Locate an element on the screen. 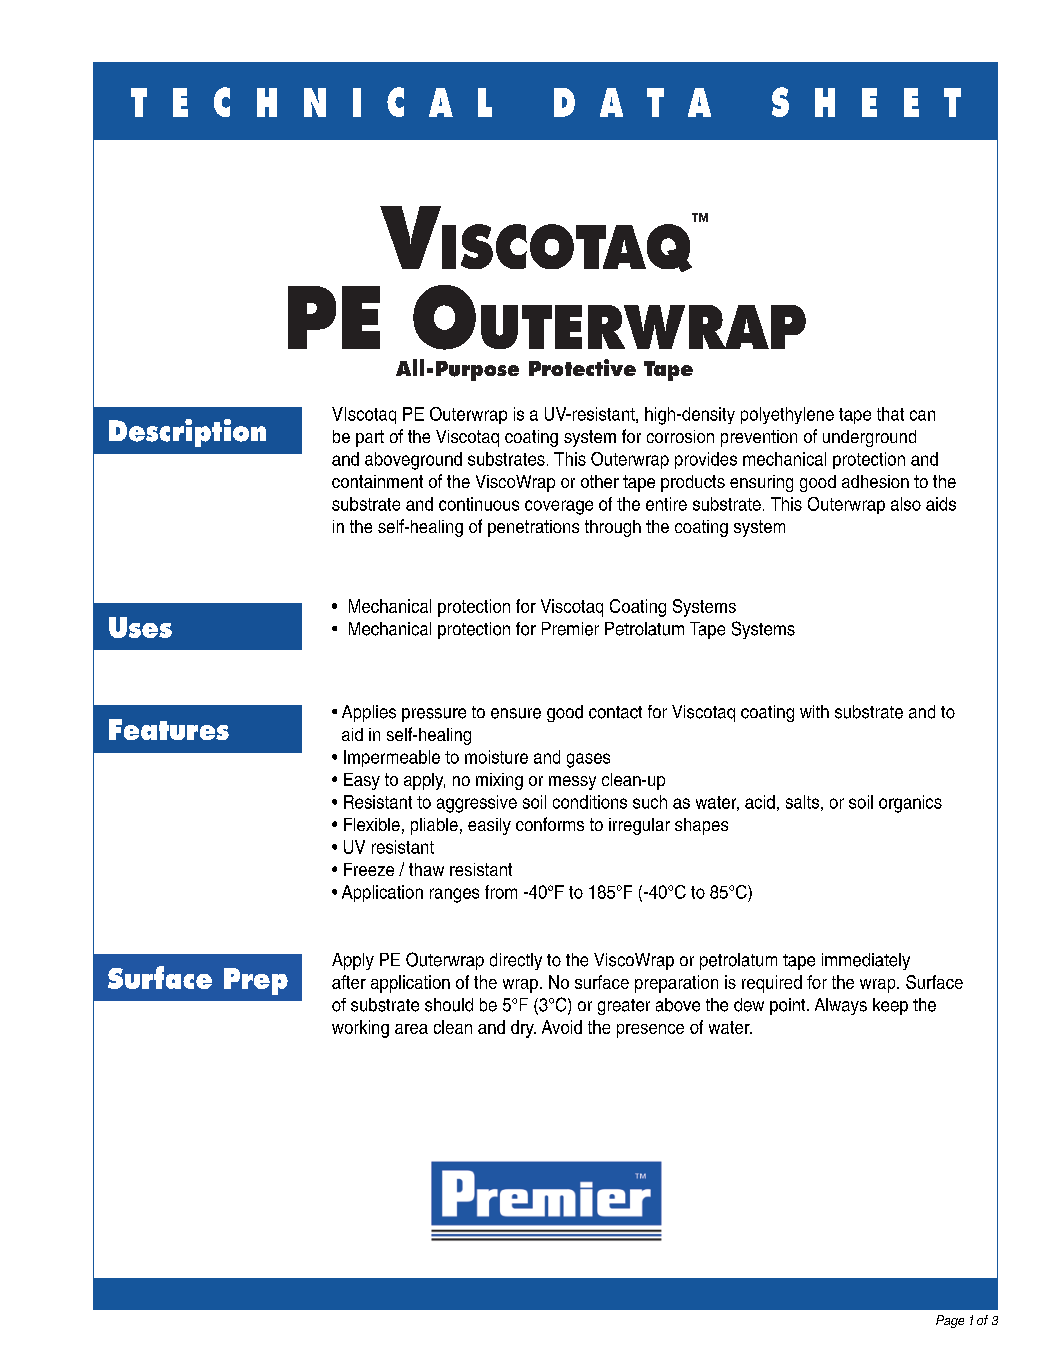 This screenshot has height=1372, width=1060. Freeze is located at coordinates (369, 869).
